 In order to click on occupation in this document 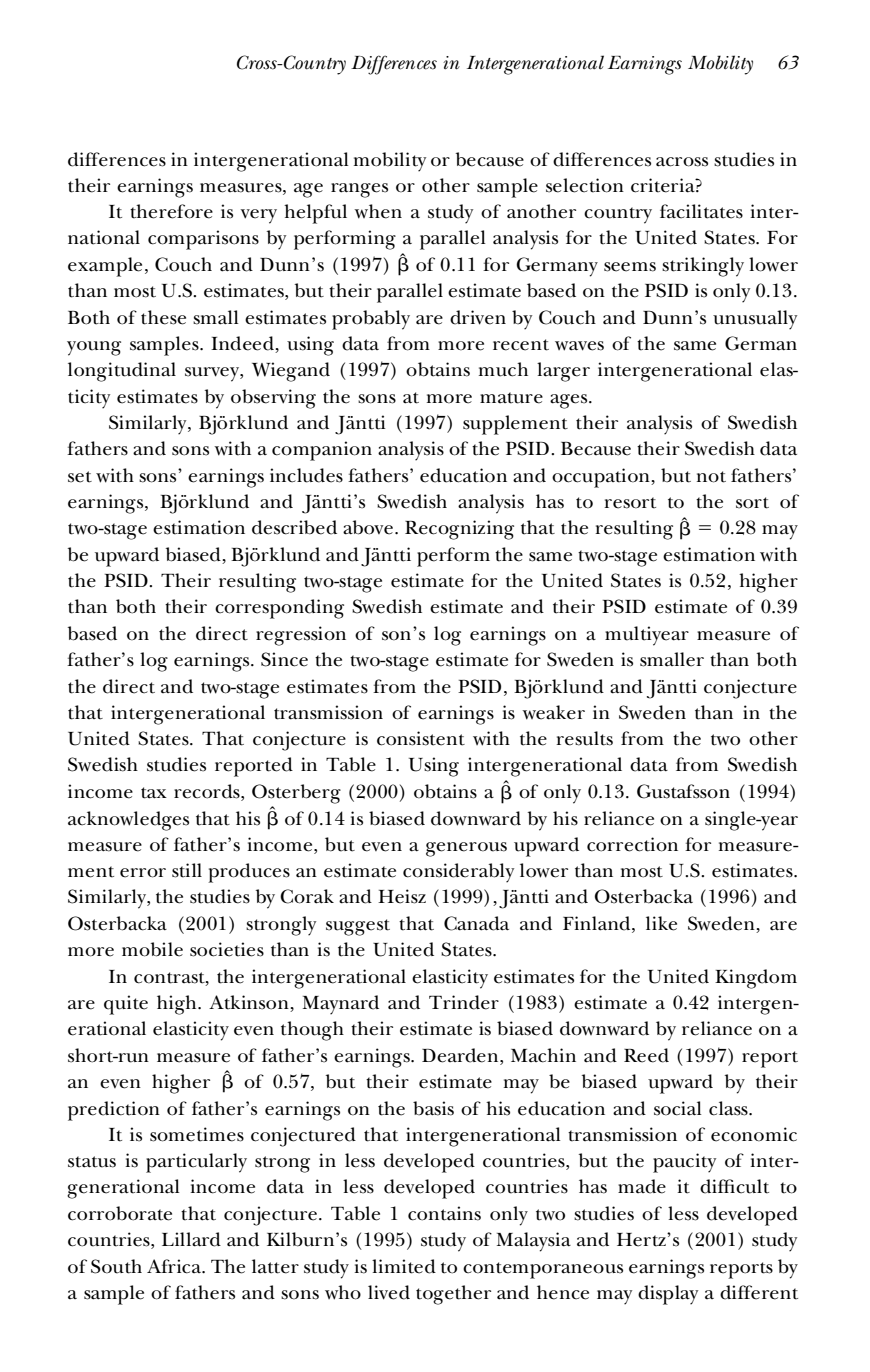, I will do `click(602, 478)`.
